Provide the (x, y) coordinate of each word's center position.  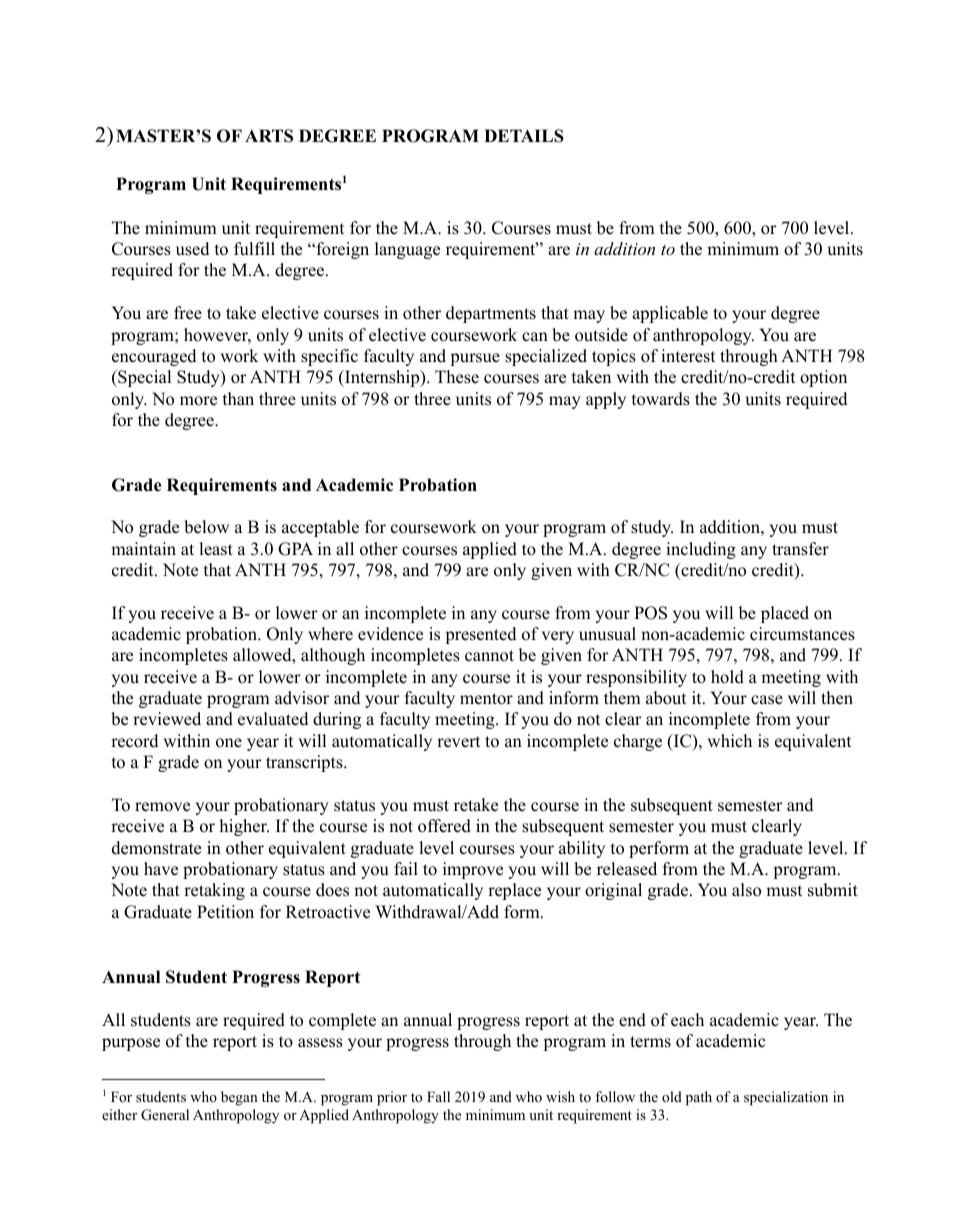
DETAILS (524, 136)
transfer (800, 549)
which (729, 741)
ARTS (269, 136)
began (239, 1098)
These (457, 377)
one (229, 743)
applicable (670, 314)
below (206, 527)
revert (458, 742)
